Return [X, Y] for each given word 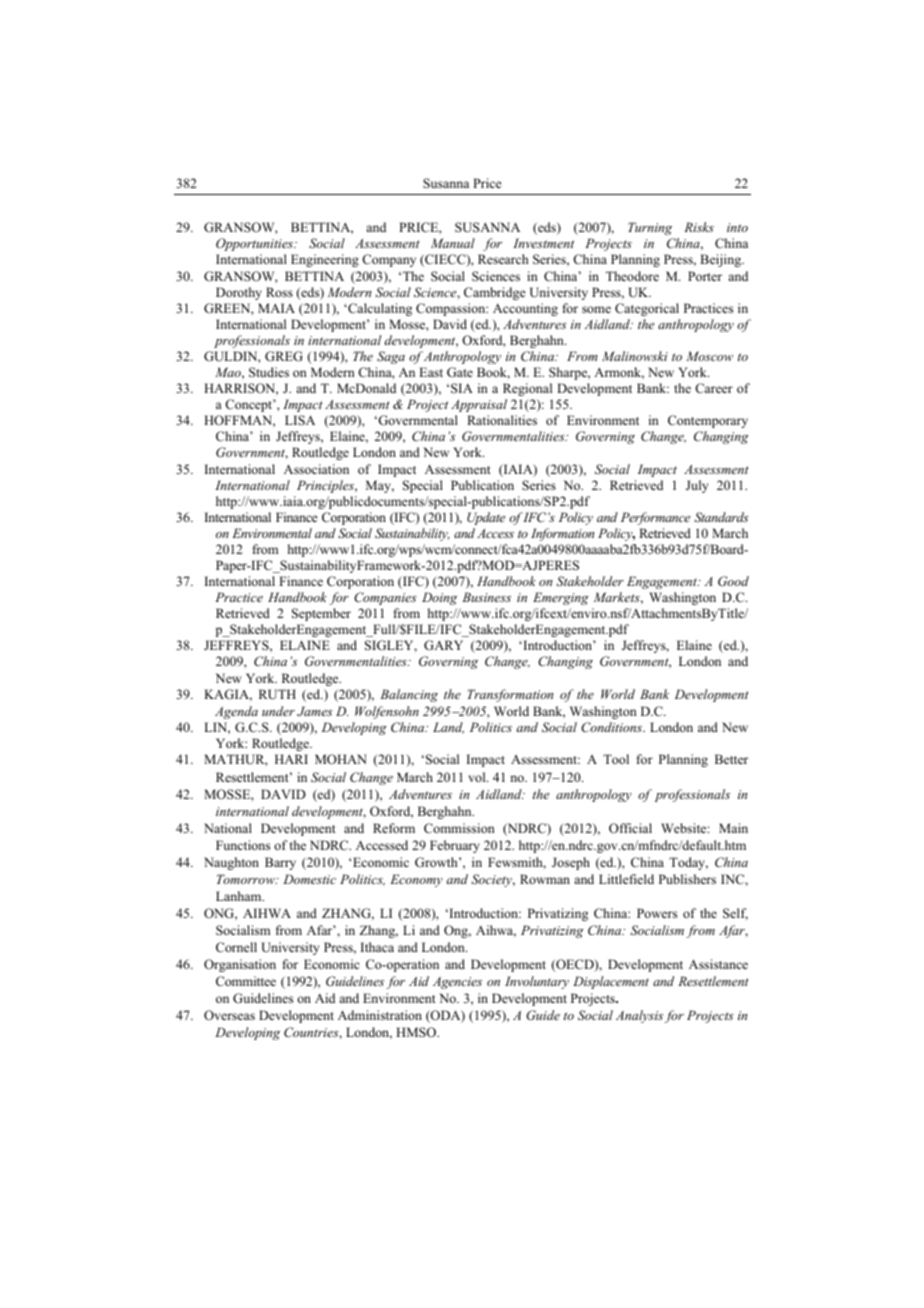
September [321, 614]
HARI [291, 759]
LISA [300, 420]
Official [630, 828]
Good [733, 581]
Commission [459, 828]
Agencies [457, 983]
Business [486, 597]
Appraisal [479, 405]
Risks [699, 227]
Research [503, 259]
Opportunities [256, 244]
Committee [246, 981]
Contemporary [708, 421]
